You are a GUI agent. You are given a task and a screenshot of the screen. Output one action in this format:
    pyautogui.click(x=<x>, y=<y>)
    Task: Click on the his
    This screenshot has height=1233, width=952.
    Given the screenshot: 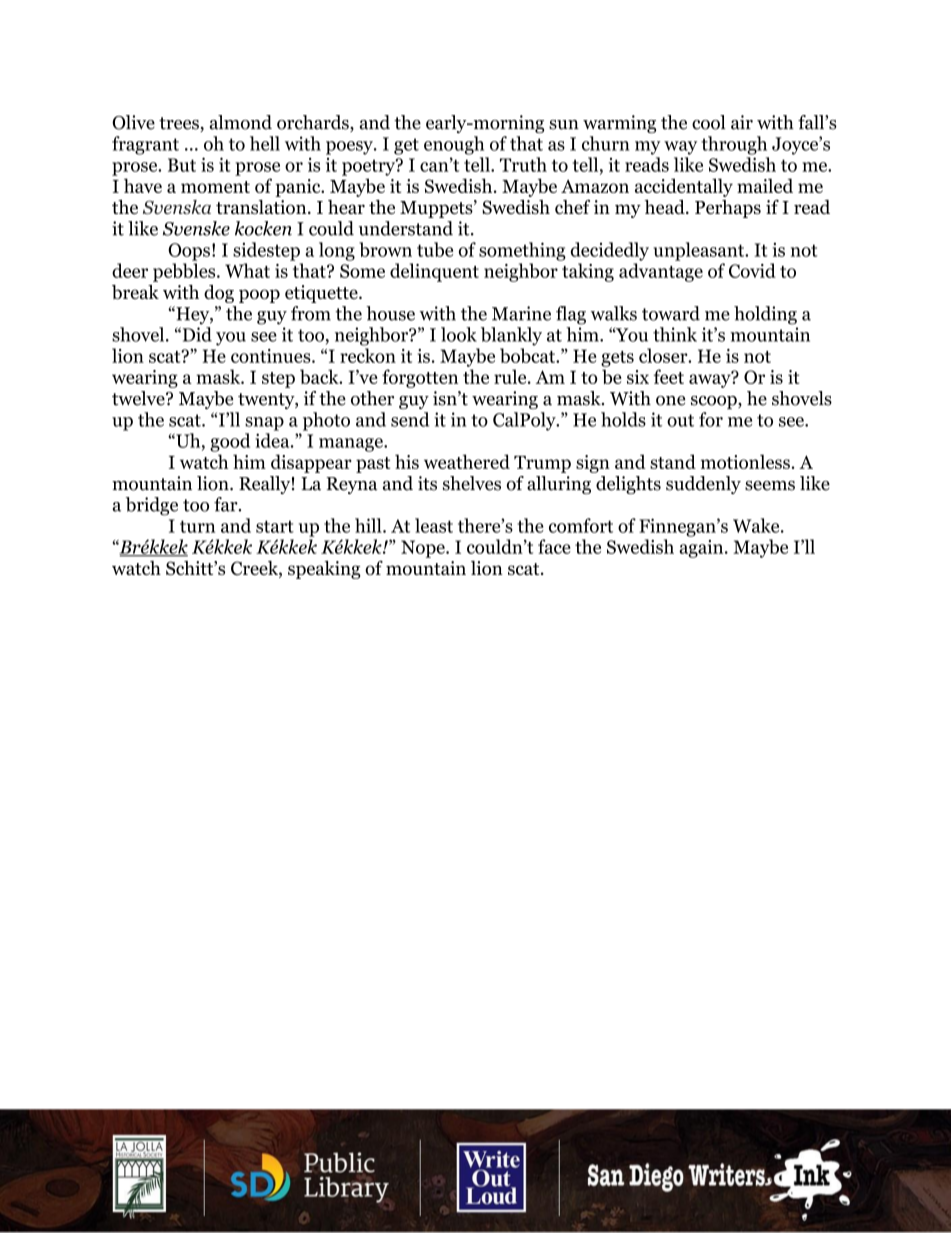 What is the action you would take?
    pyautogui.click(x=407, y=461)
